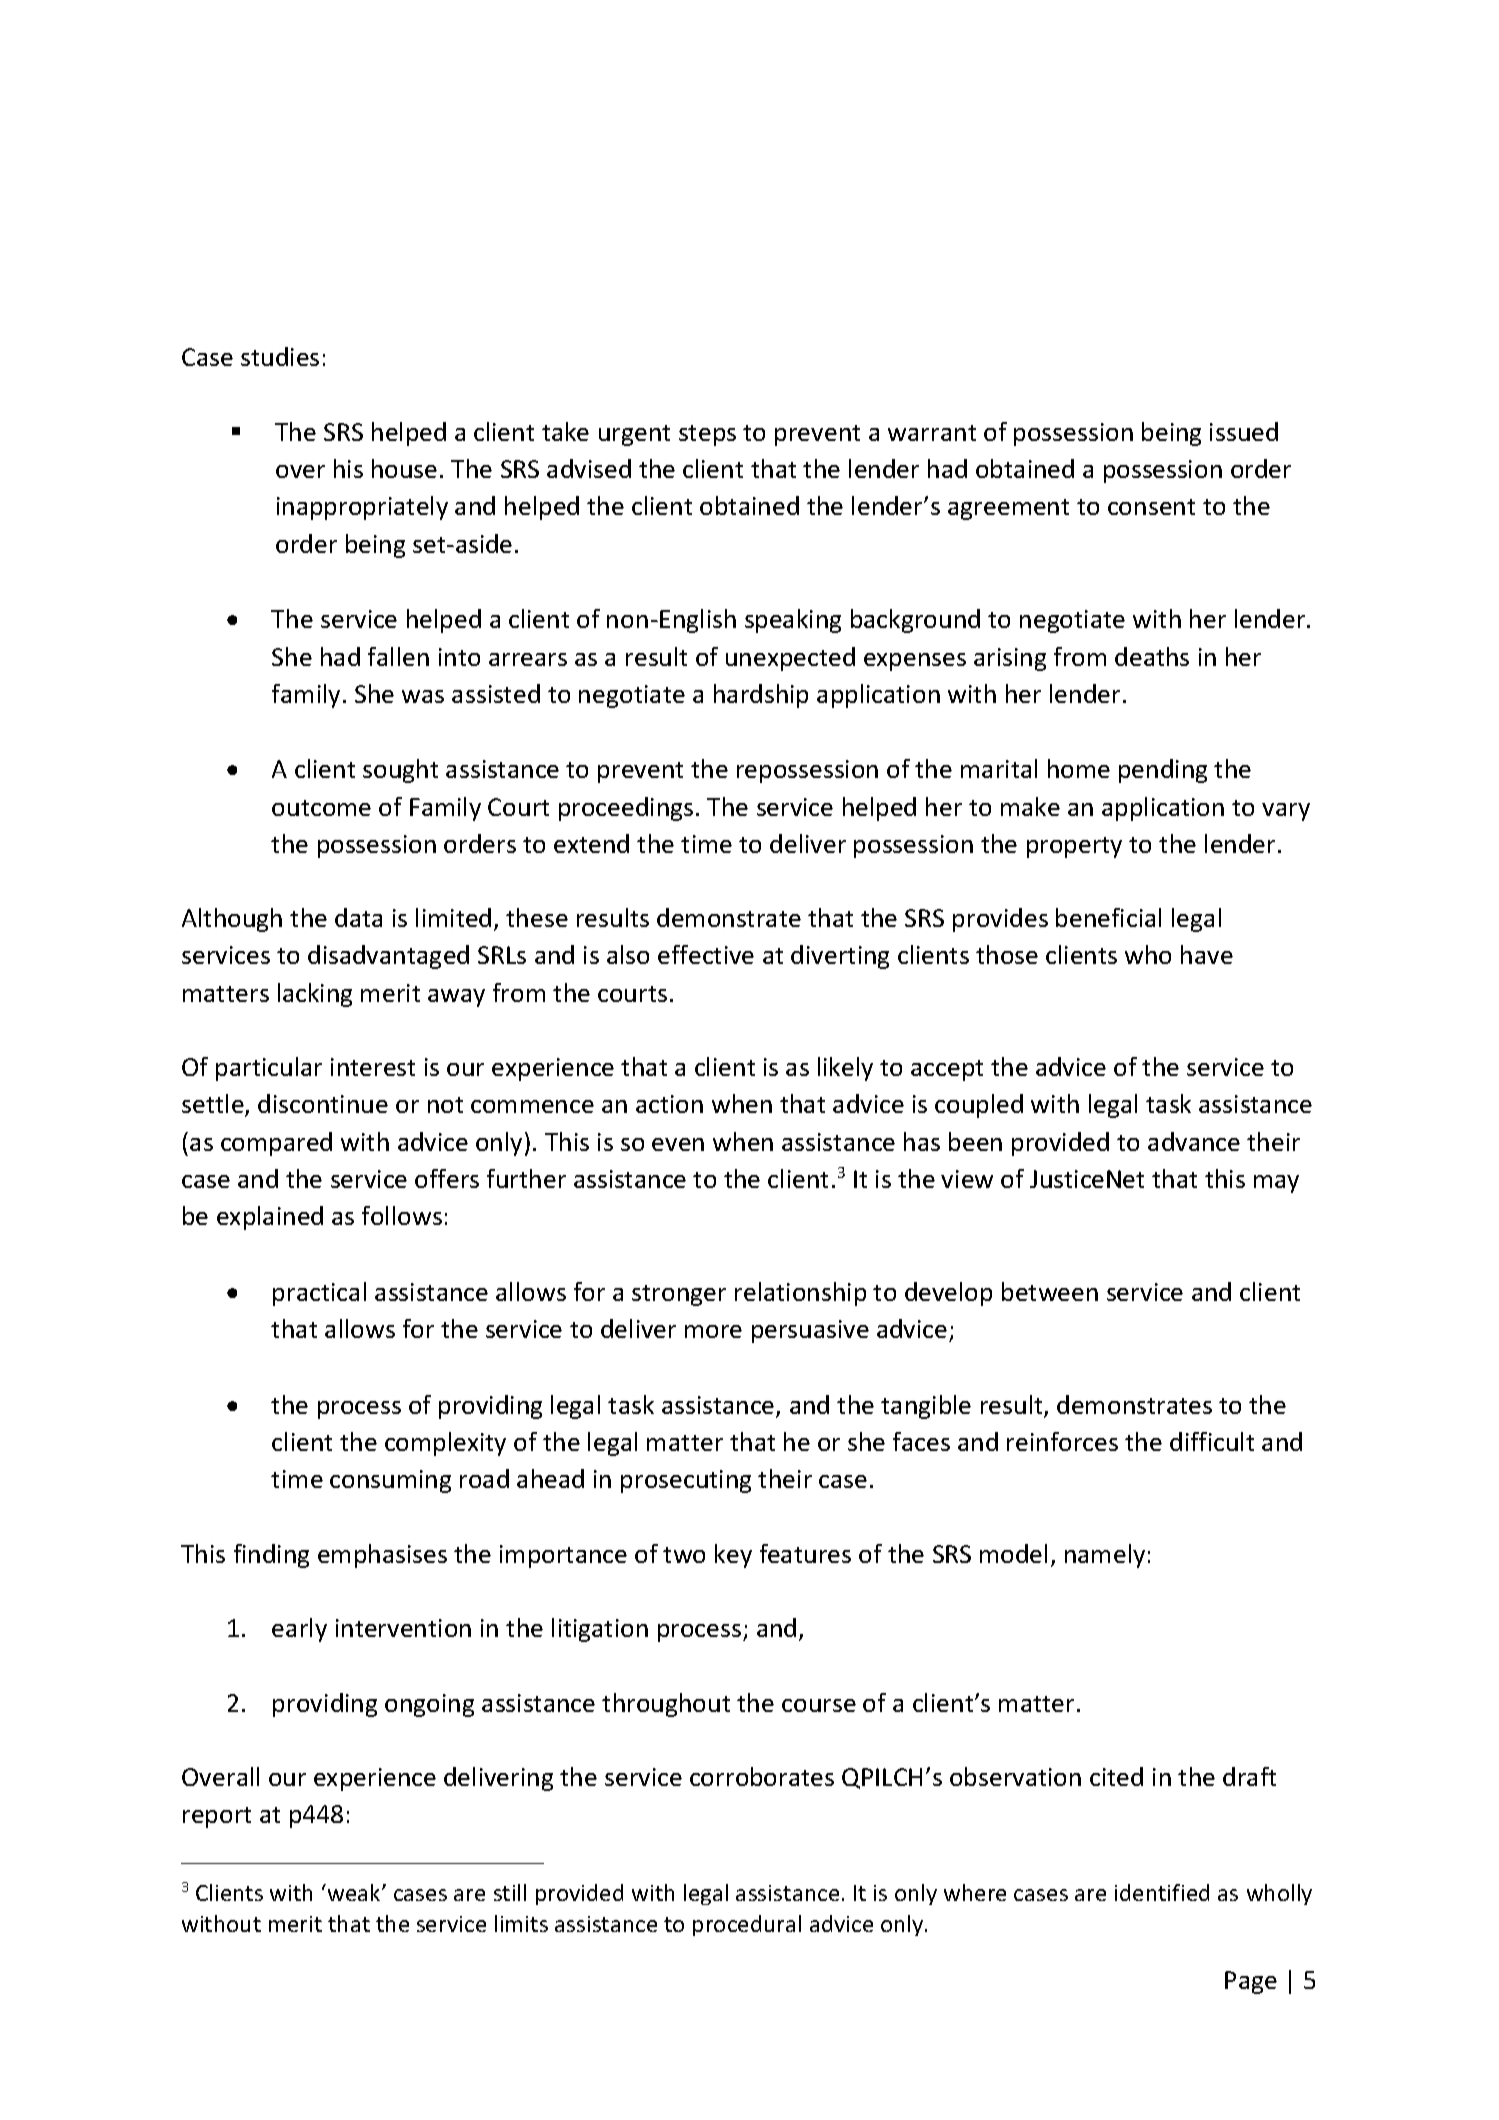  Describe the element at coordinates (280, 356) in the screenshot. I see `studies` at that location.
